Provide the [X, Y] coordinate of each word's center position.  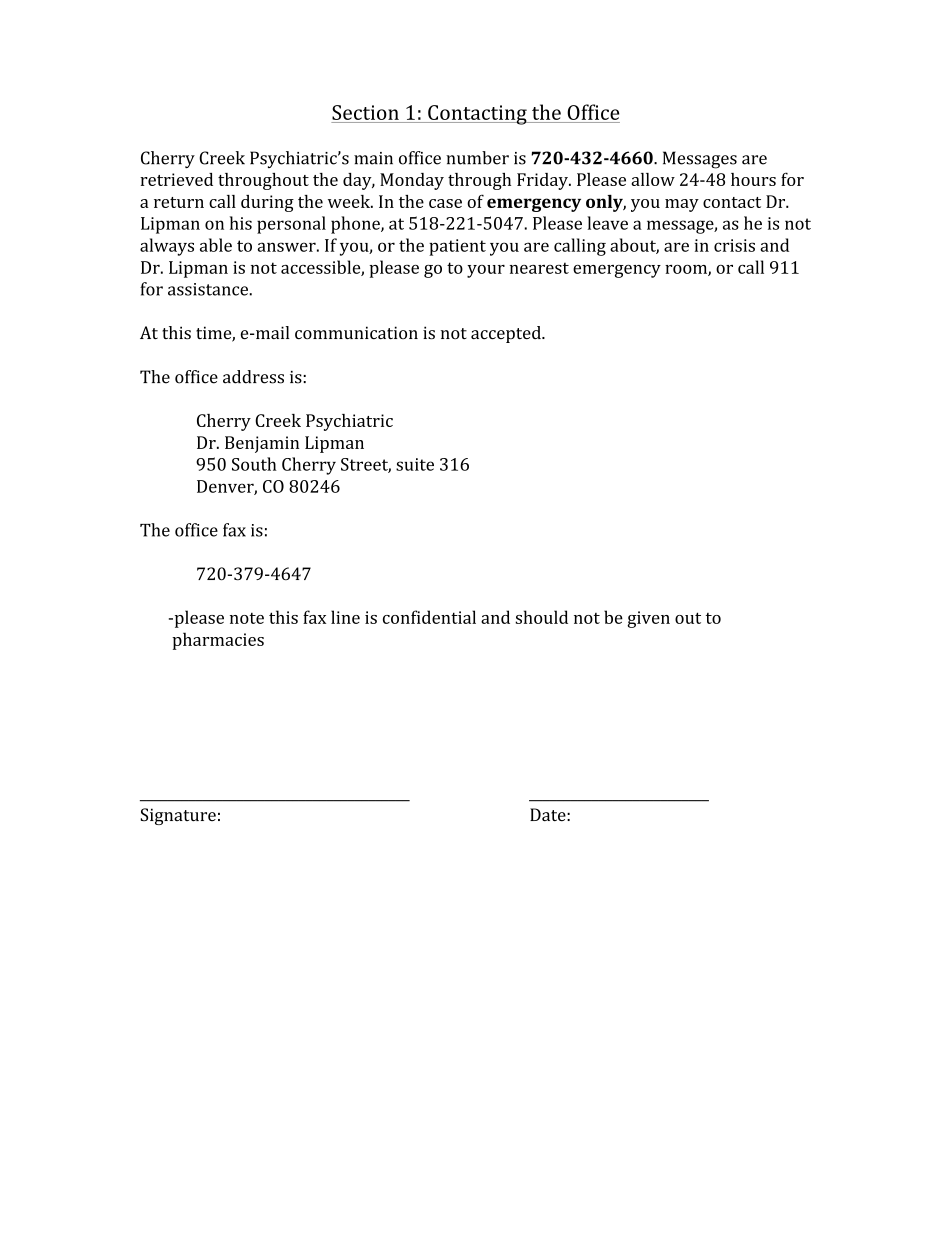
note [247, 618]
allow [653, 179]
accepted [507, 334]
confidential [429, 617]
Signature [178, 816]
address [253, 377]
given [648, 619]
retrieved [176, 179]
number [477, 158]
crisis [734, 245]
